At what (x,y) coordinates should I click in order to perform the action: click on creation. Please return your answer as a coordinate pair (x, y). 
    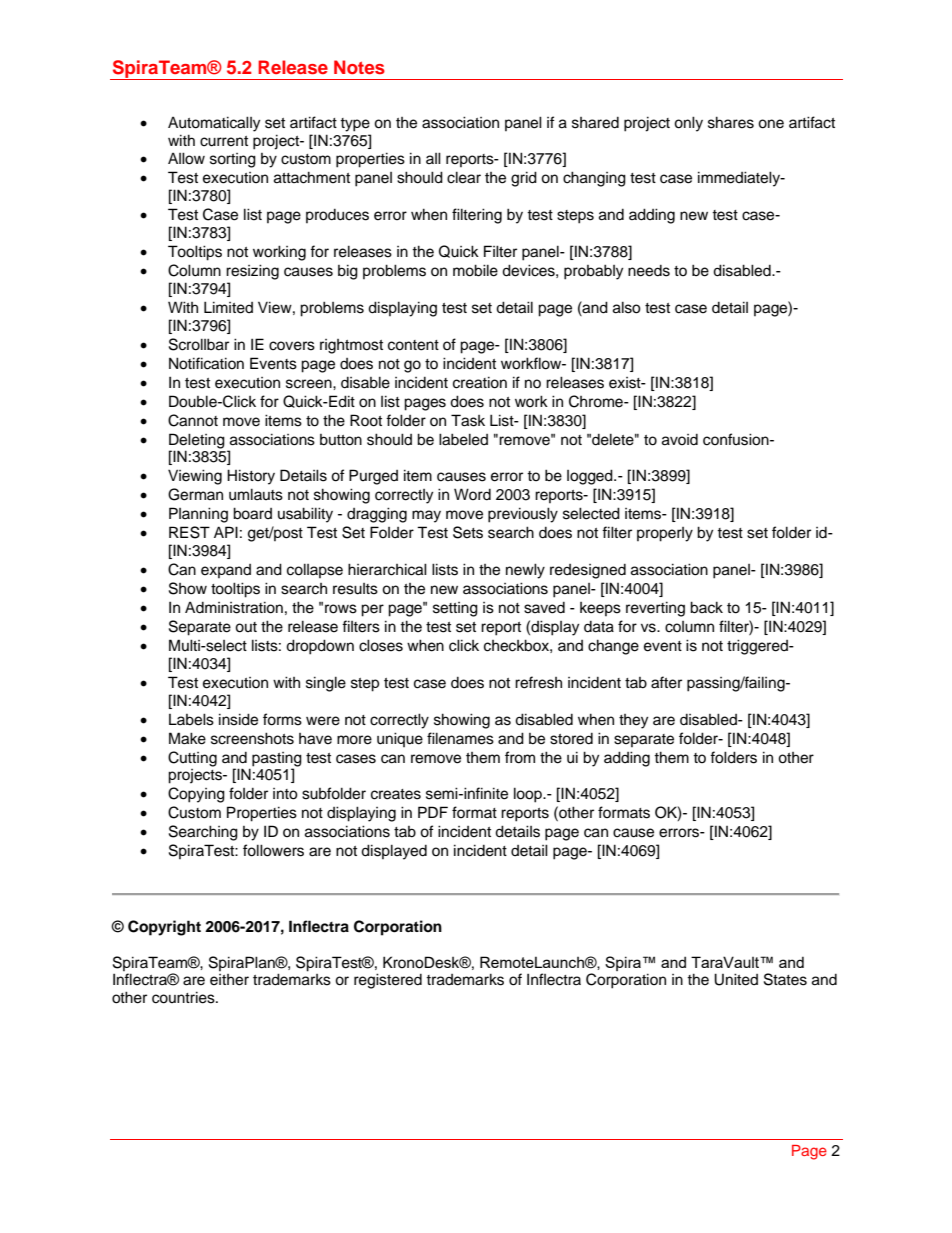
    Looking at the image, I should click on (480, 382).
